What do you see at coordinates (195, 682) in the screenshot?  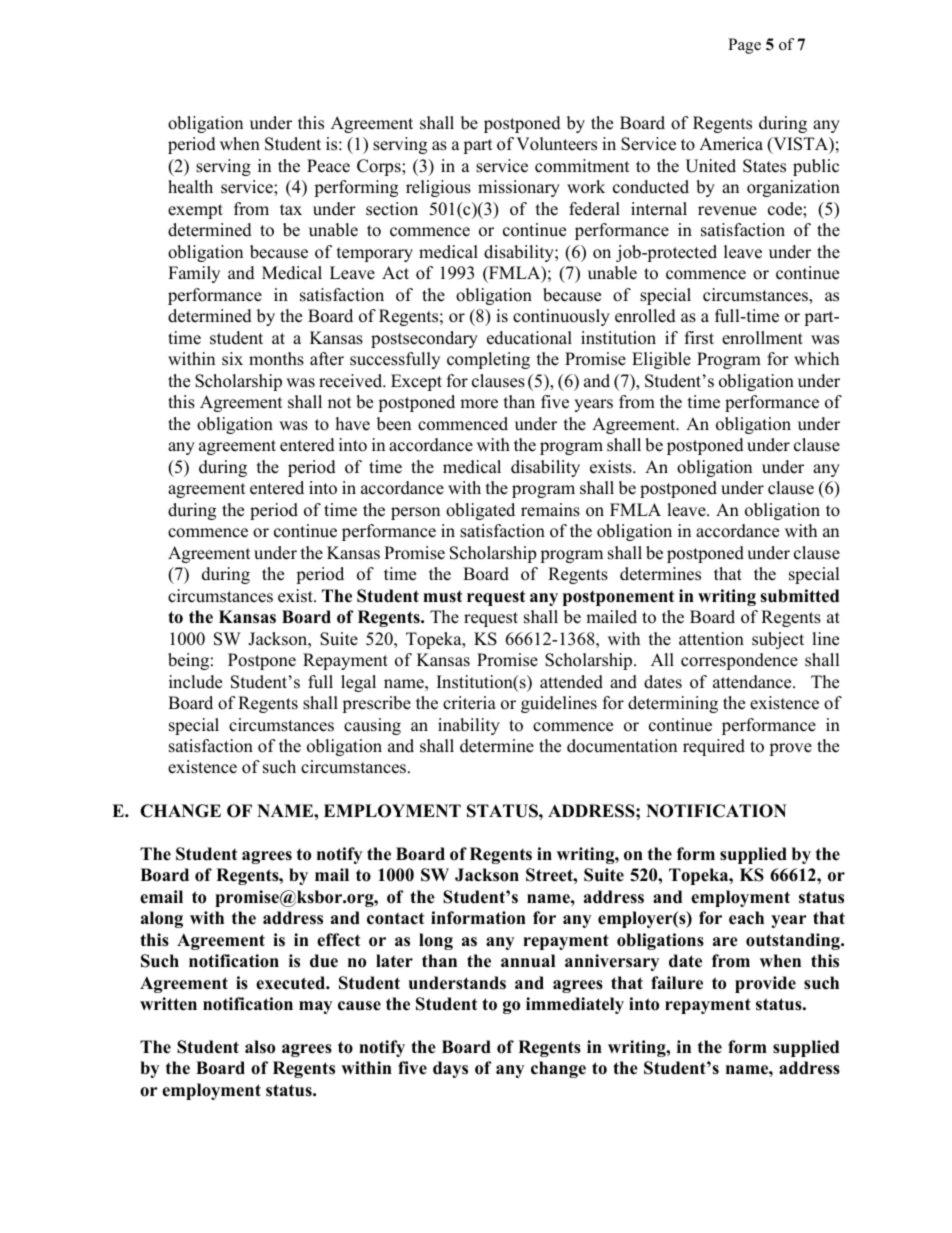 I see `include` at bounding box center [195, 682].
